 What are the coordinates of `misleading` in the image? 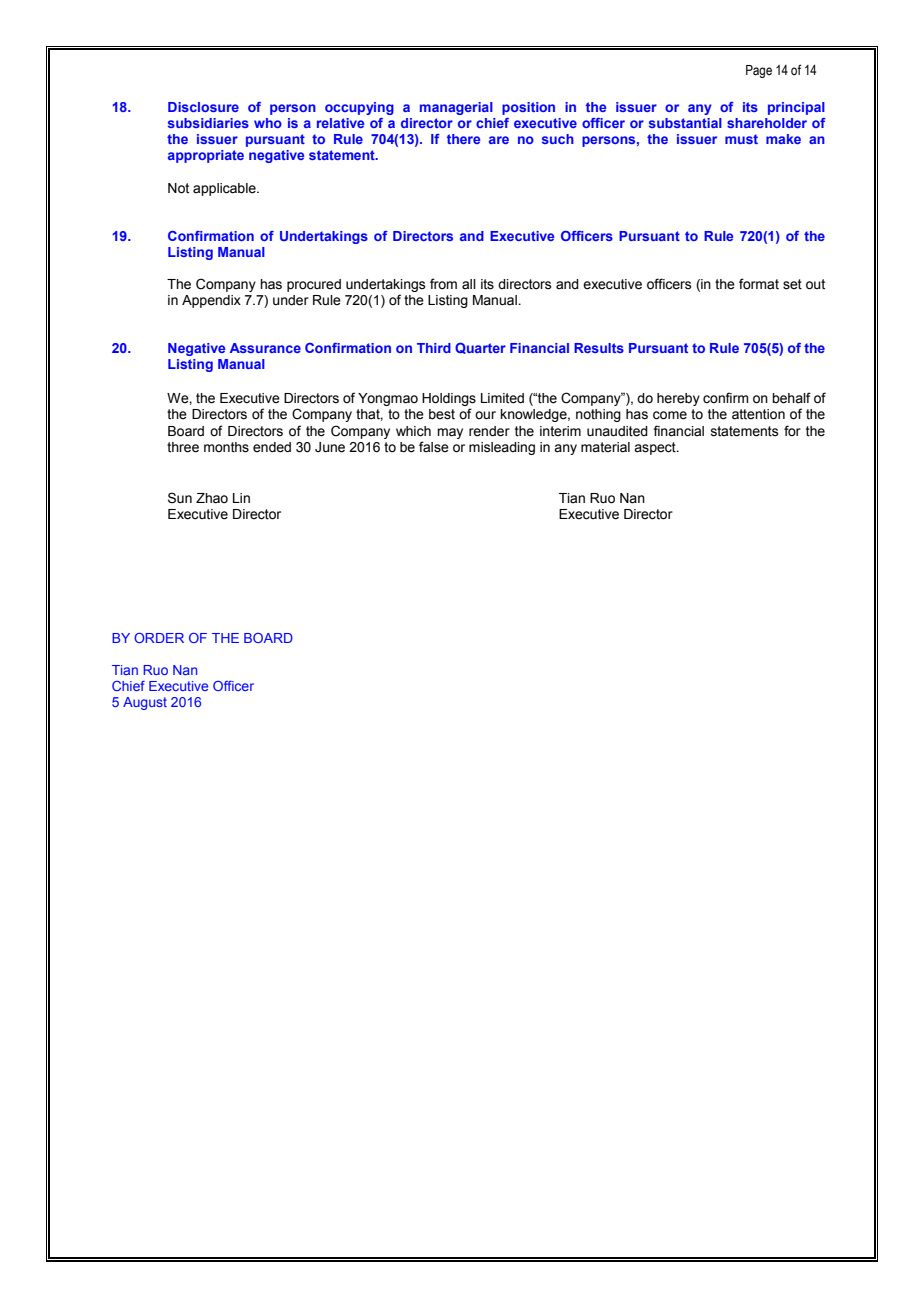 It's located at (502, 448).
